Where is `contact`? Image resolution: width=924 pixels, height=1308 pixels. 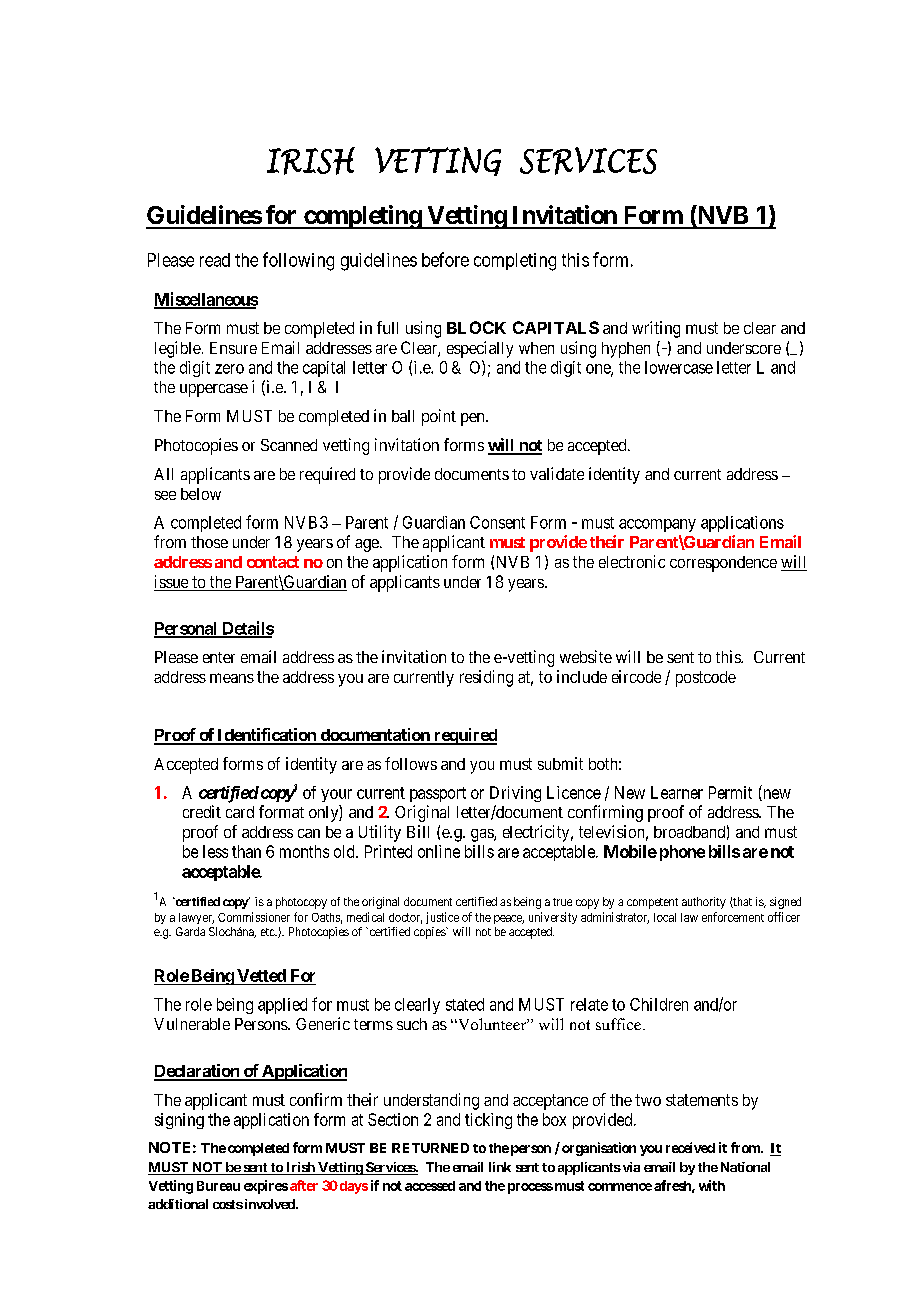 contact is located at coordinates (273, 562).
